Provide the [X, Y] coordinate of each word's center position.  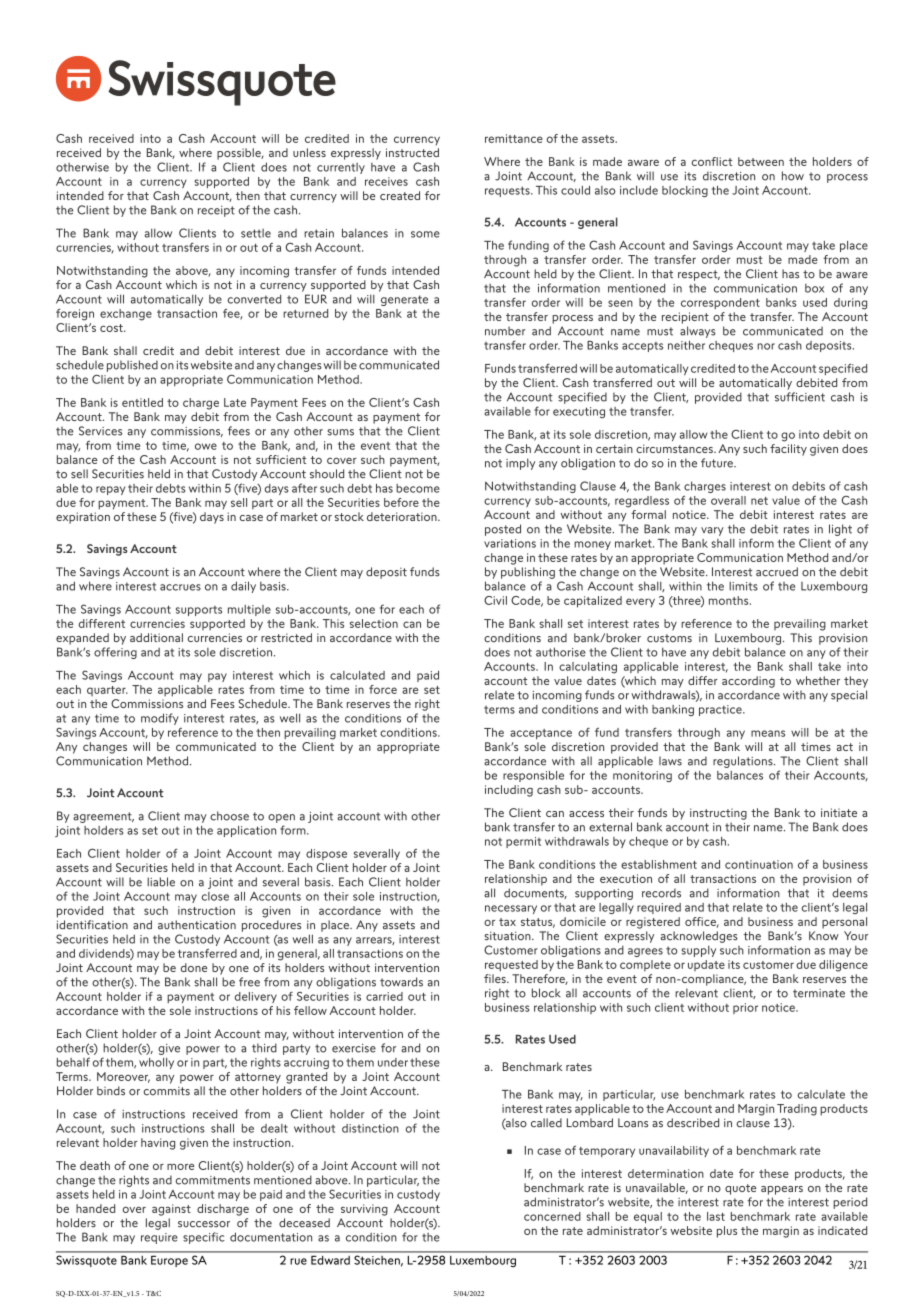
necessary [511, 909]
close [215, 896]
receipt [216, 211]
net [759, 501]
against [171, 1210]
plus [727, 1232]
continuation [759, 864]
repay [110, 490]
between [761, 161]
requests [508, 191]
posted [503, 530]
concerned [552, 1216]
